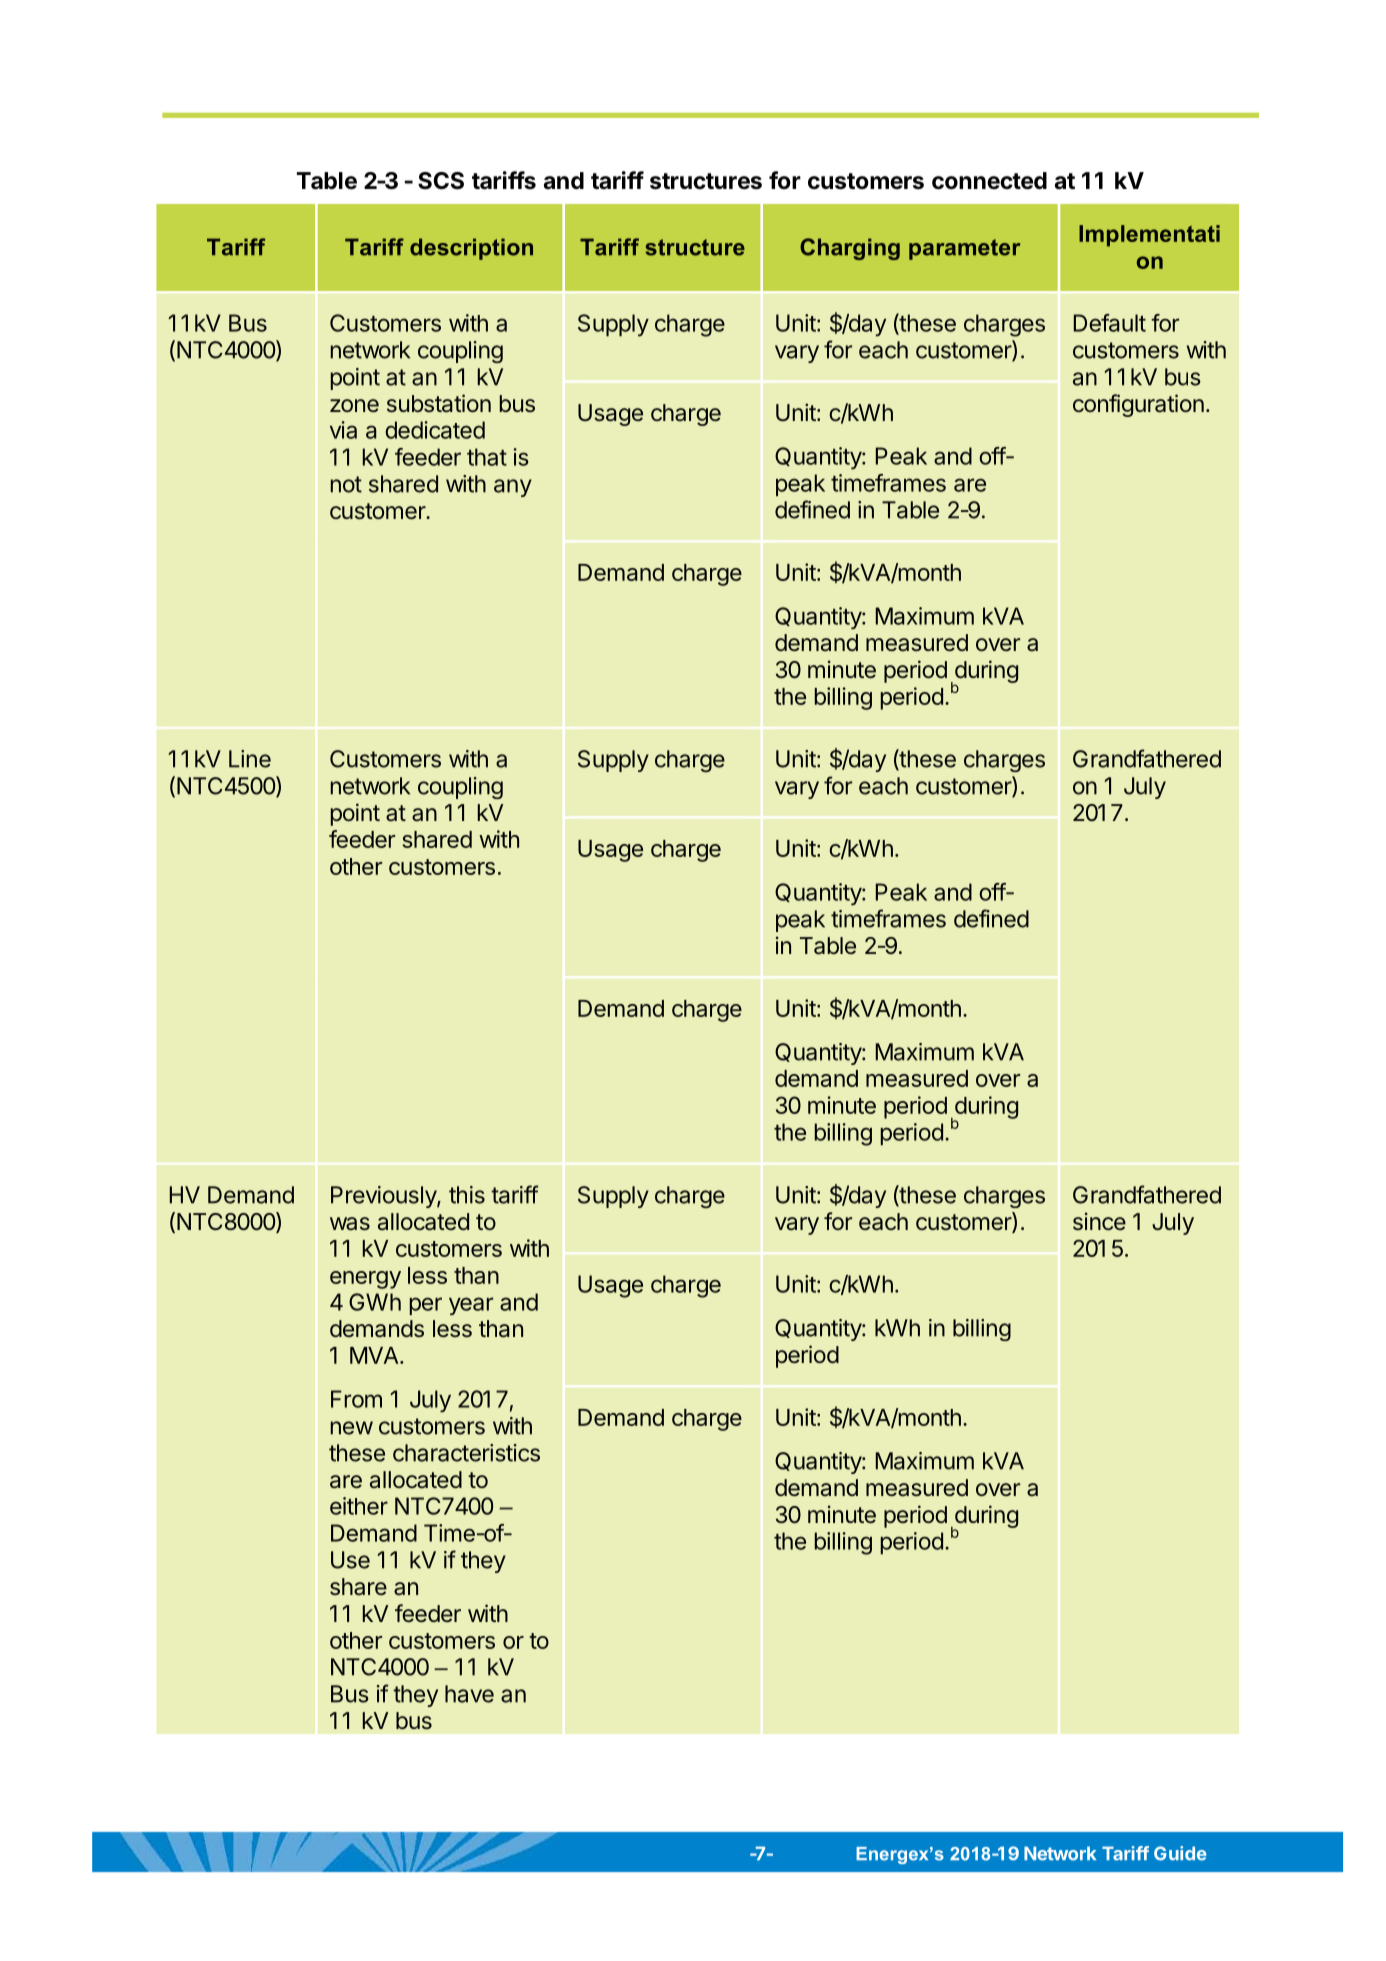  I want to click on SCS, so click(441, 181).
